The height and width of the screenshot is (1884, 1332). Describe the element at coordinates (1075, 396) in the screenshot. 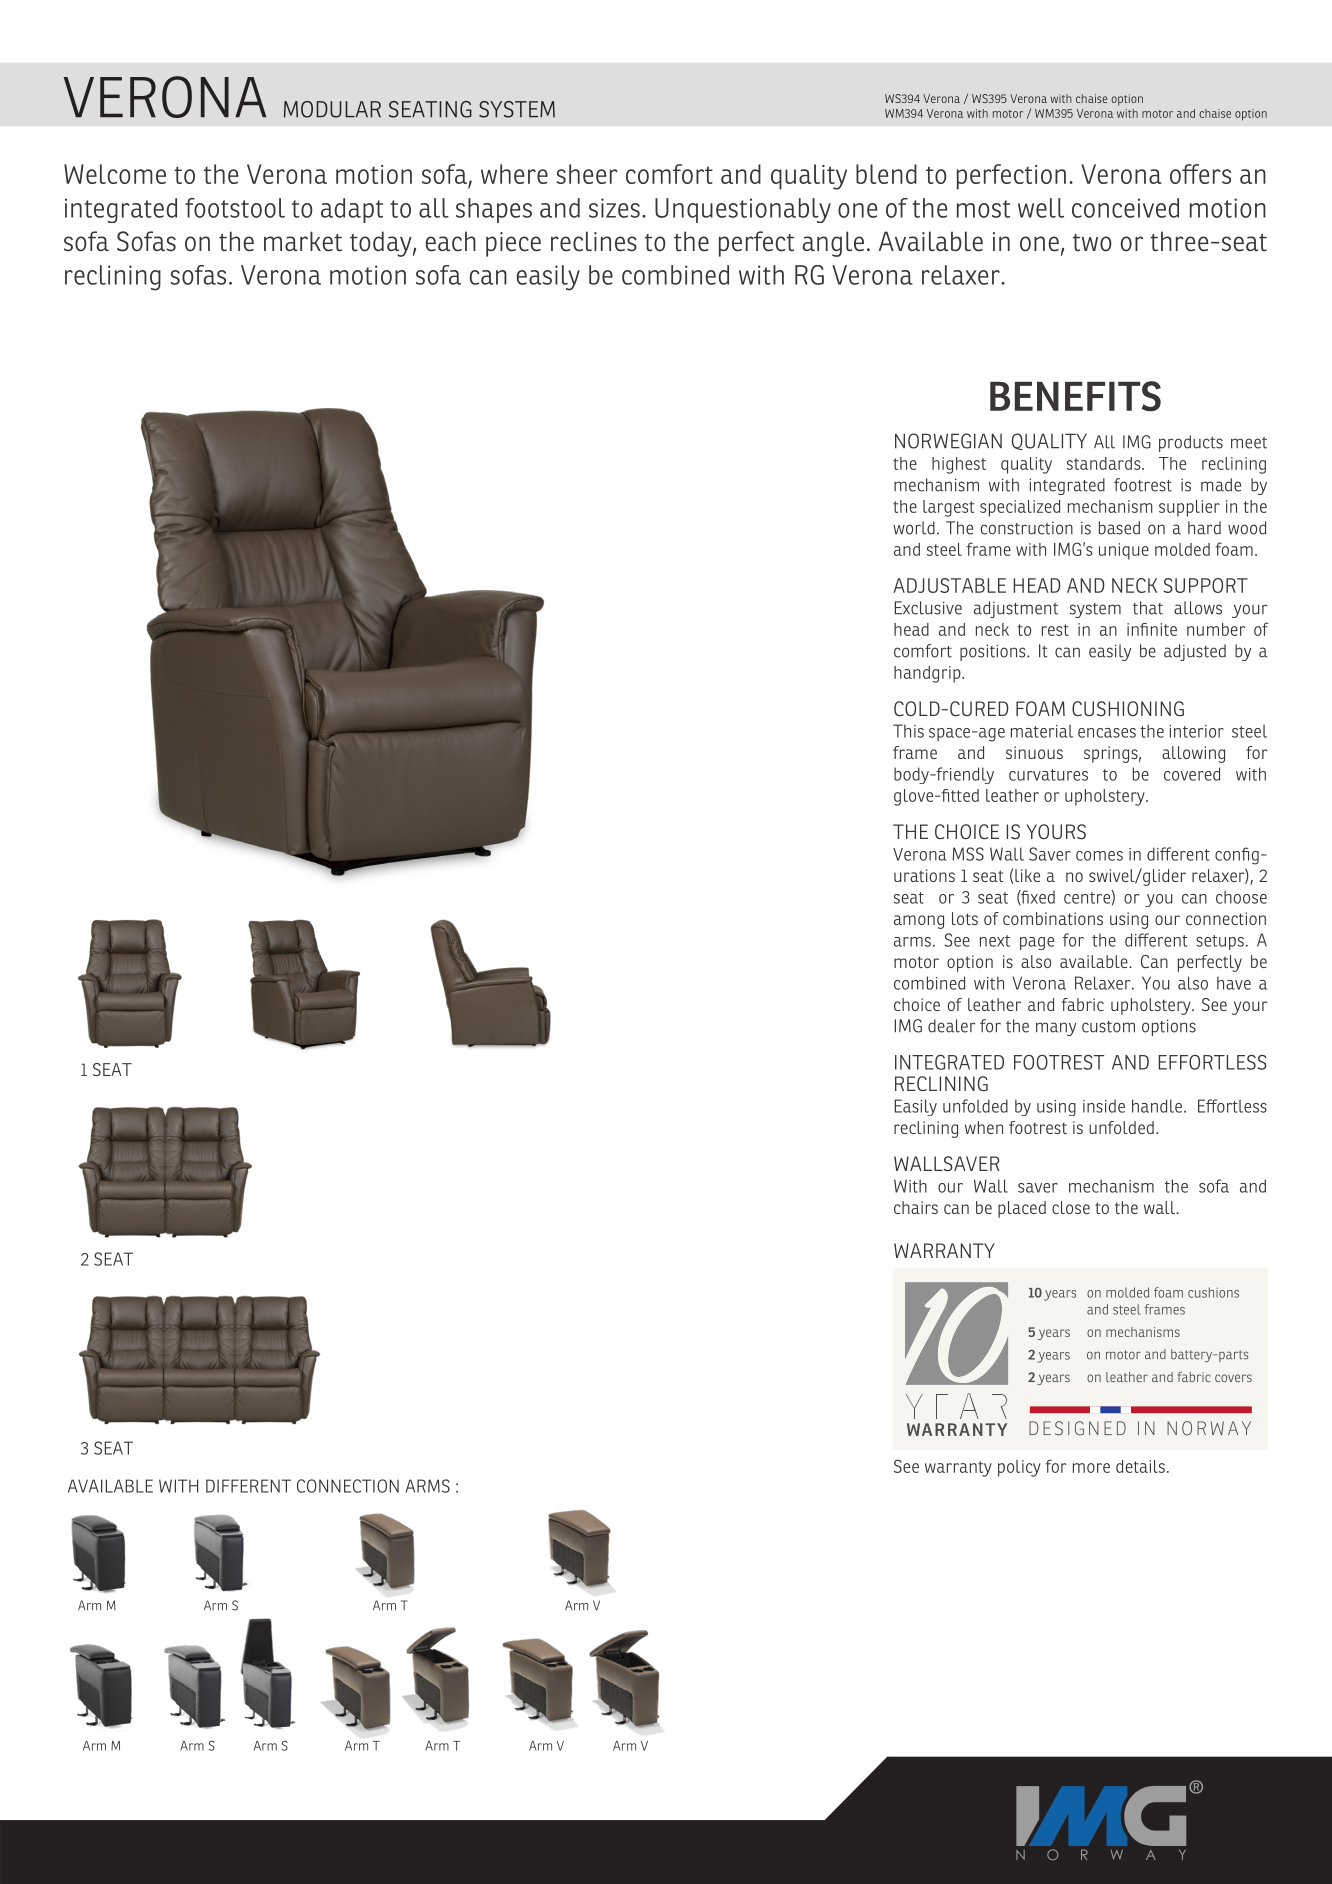

I see `BENEFITS` at that location.
